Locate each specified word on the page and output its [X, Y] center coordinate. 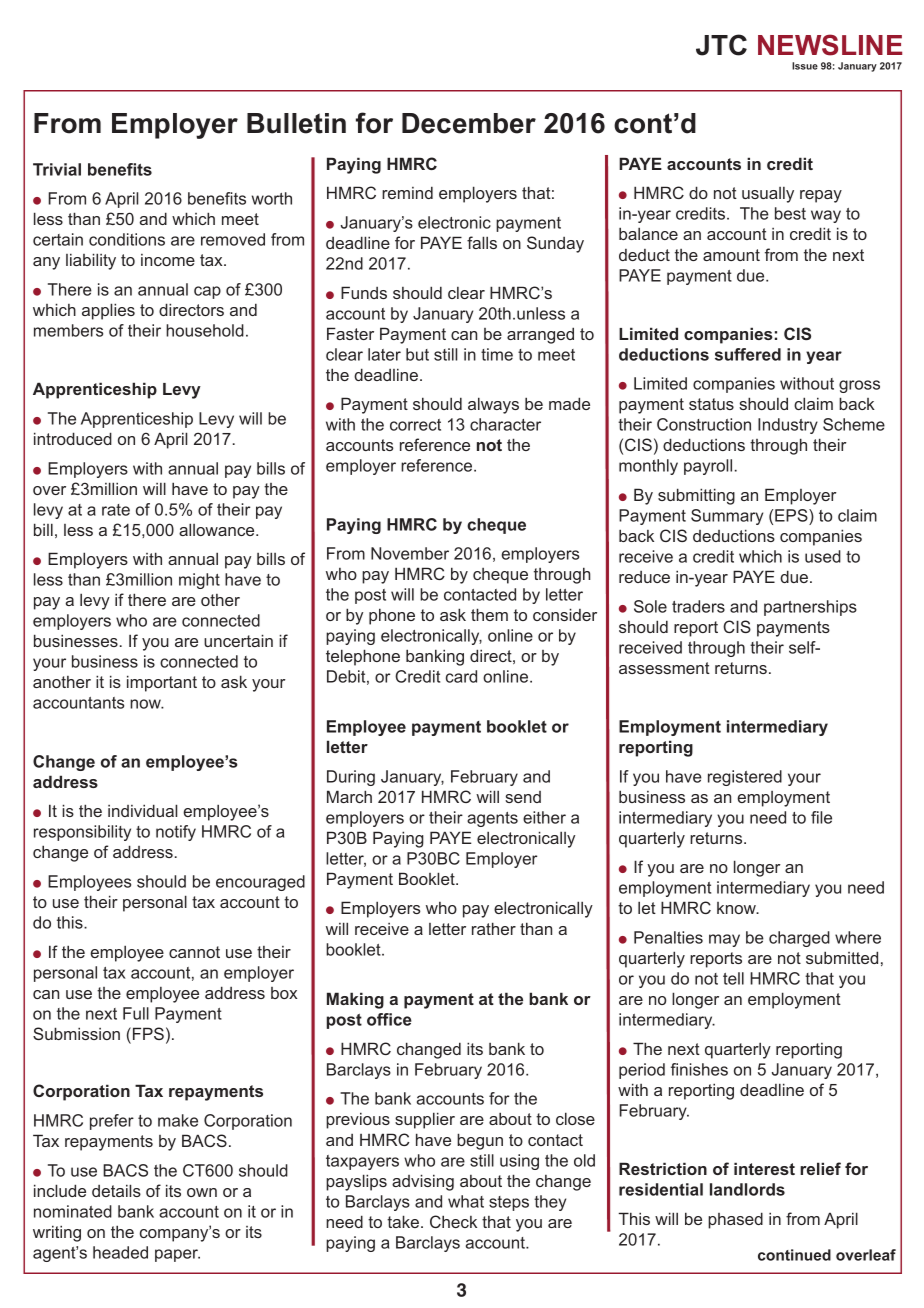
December [469, 123]
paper [177, 1255]
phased [735, 1220]
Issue [805, 66]
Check [453, 1221]
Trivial [57, 169]
